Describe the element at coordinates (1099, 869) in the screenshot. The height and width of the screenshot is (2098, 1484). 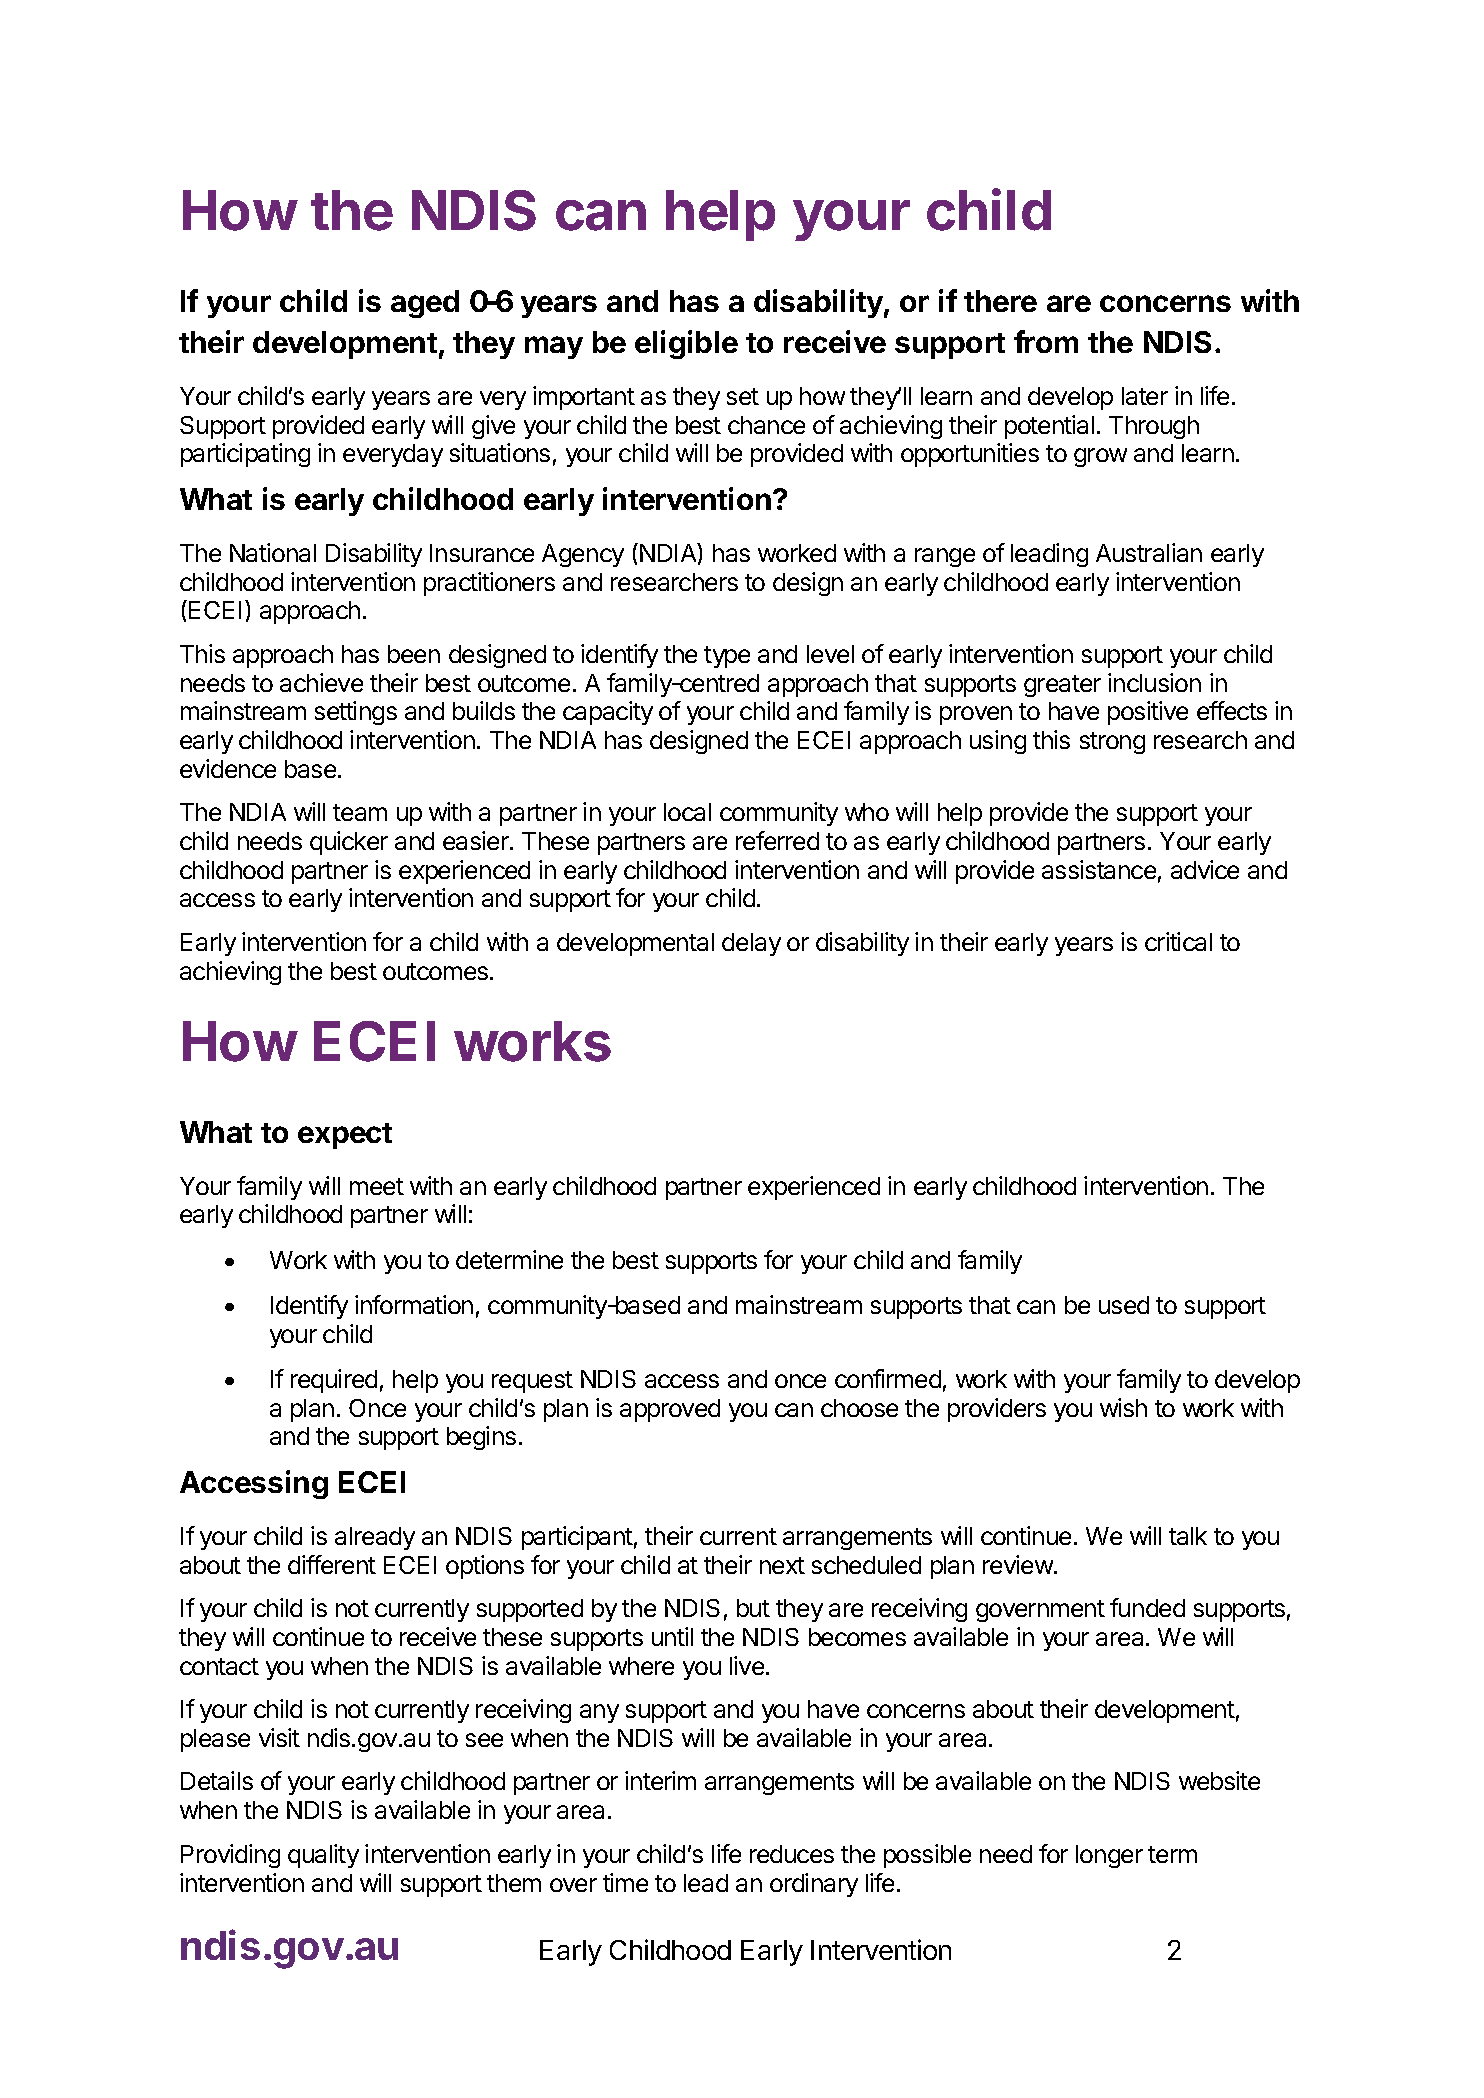
I see `assistance` at that location.
